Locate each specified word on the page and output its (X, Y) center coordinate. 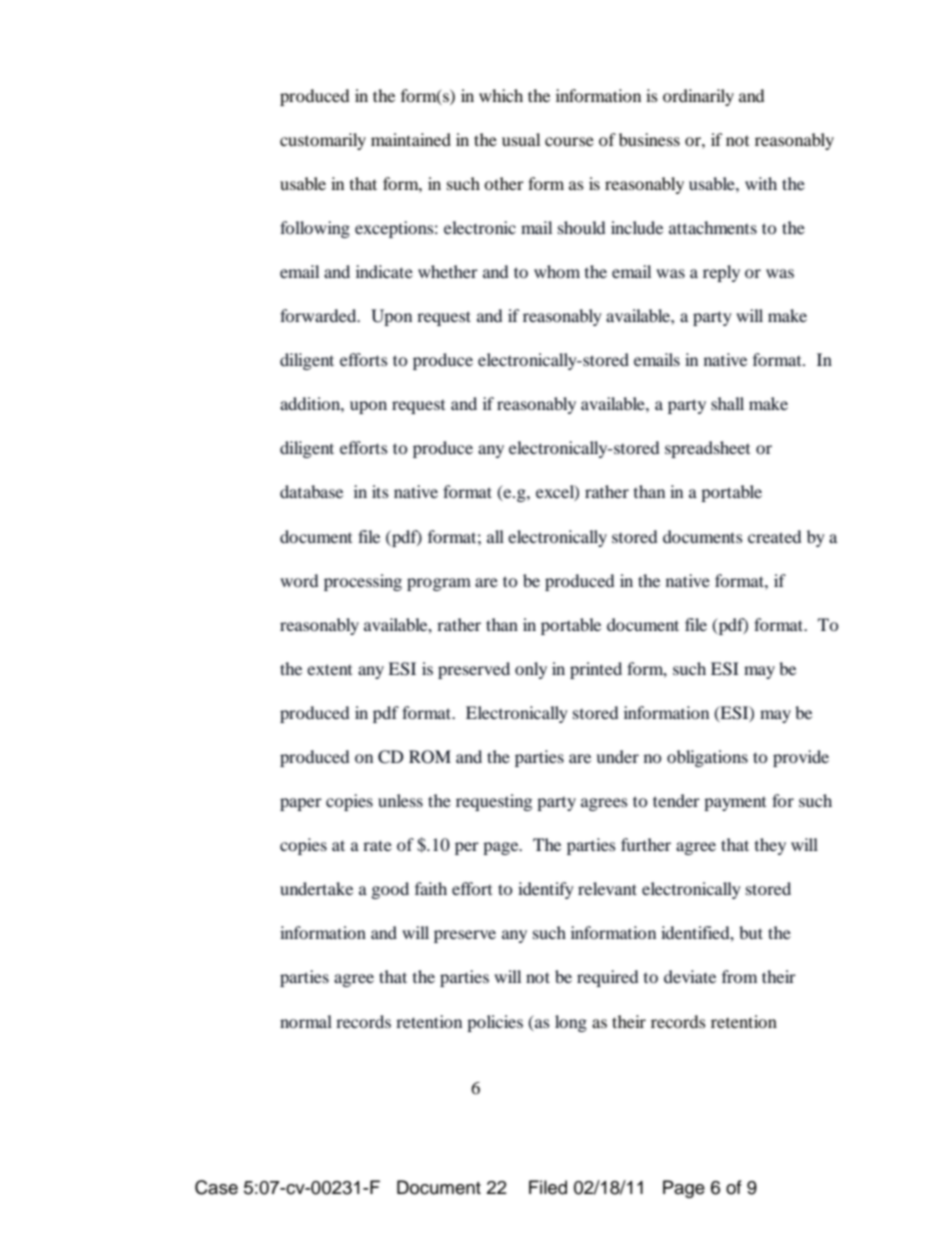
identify (546, 890)
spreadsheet (707, 449)
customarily (323, 141)
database (311, 491)
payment (735, 804)
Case (216, 1187)
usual (521, 139)
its (380, 491)
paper (301, 804)
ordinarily (698, 97)
